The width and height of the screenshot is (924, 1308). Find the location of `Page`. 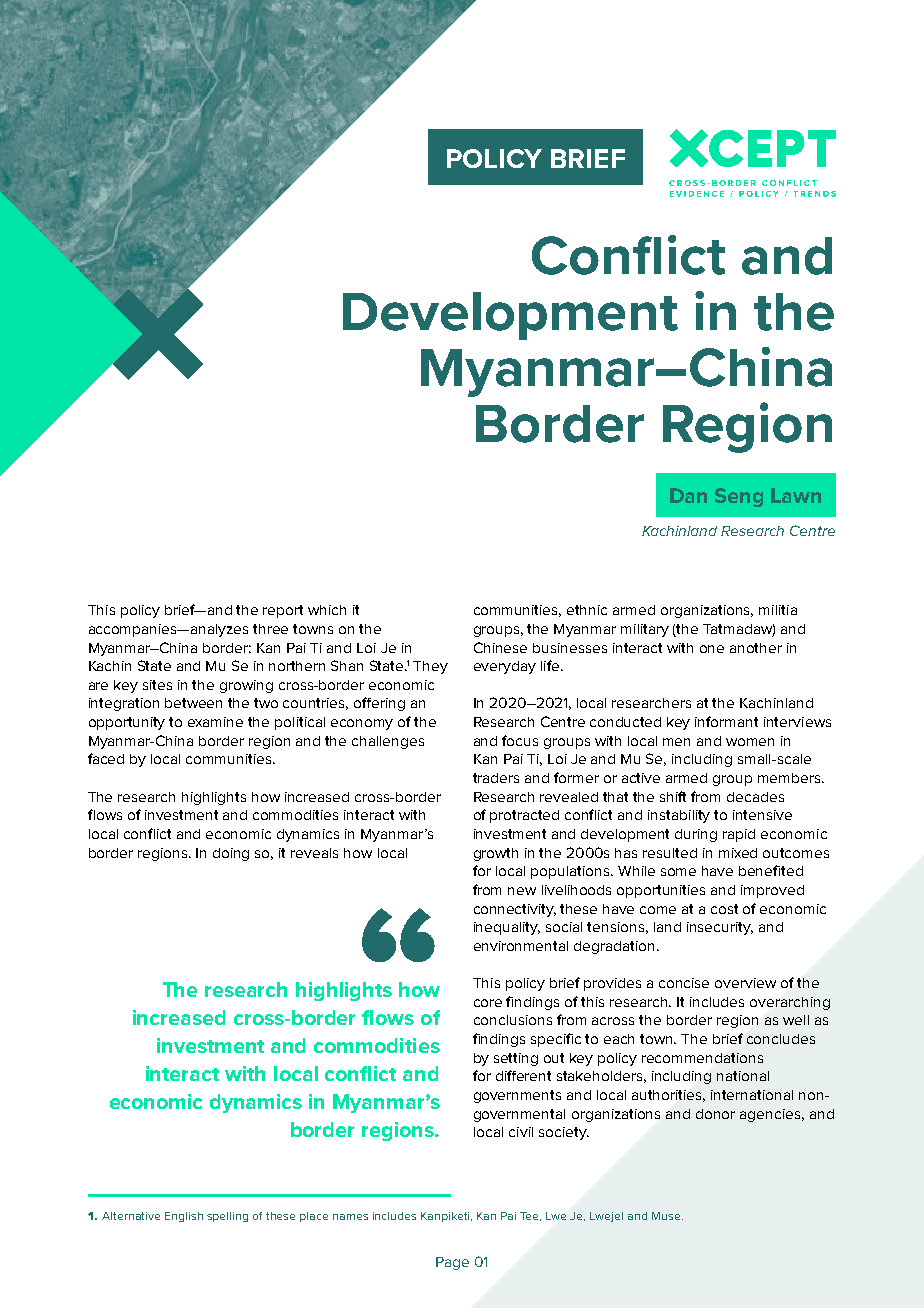

Page is located at coordinates (452, 1263).
